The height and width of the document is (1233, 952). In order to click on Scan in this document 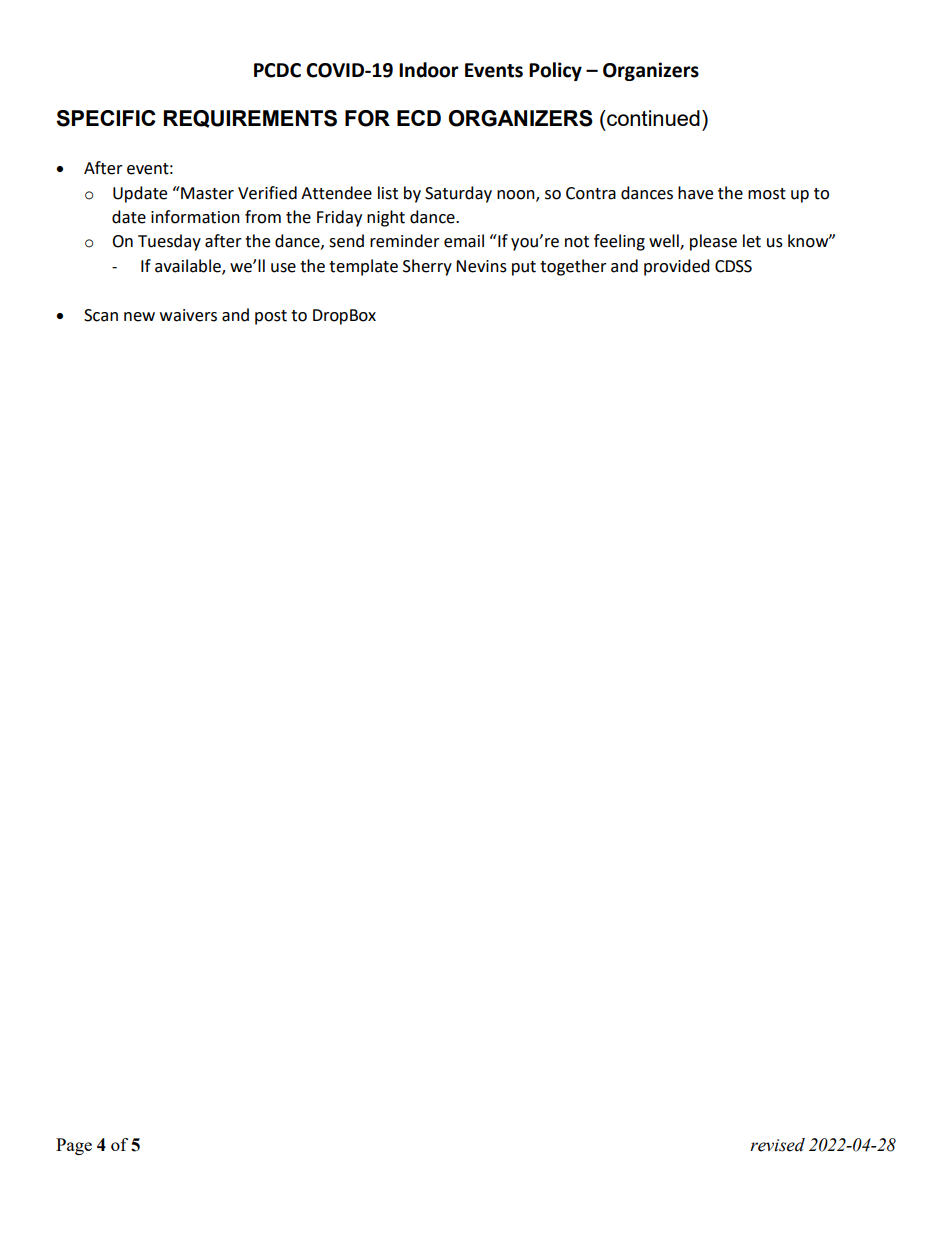, I will do `click(101, 315)`.
